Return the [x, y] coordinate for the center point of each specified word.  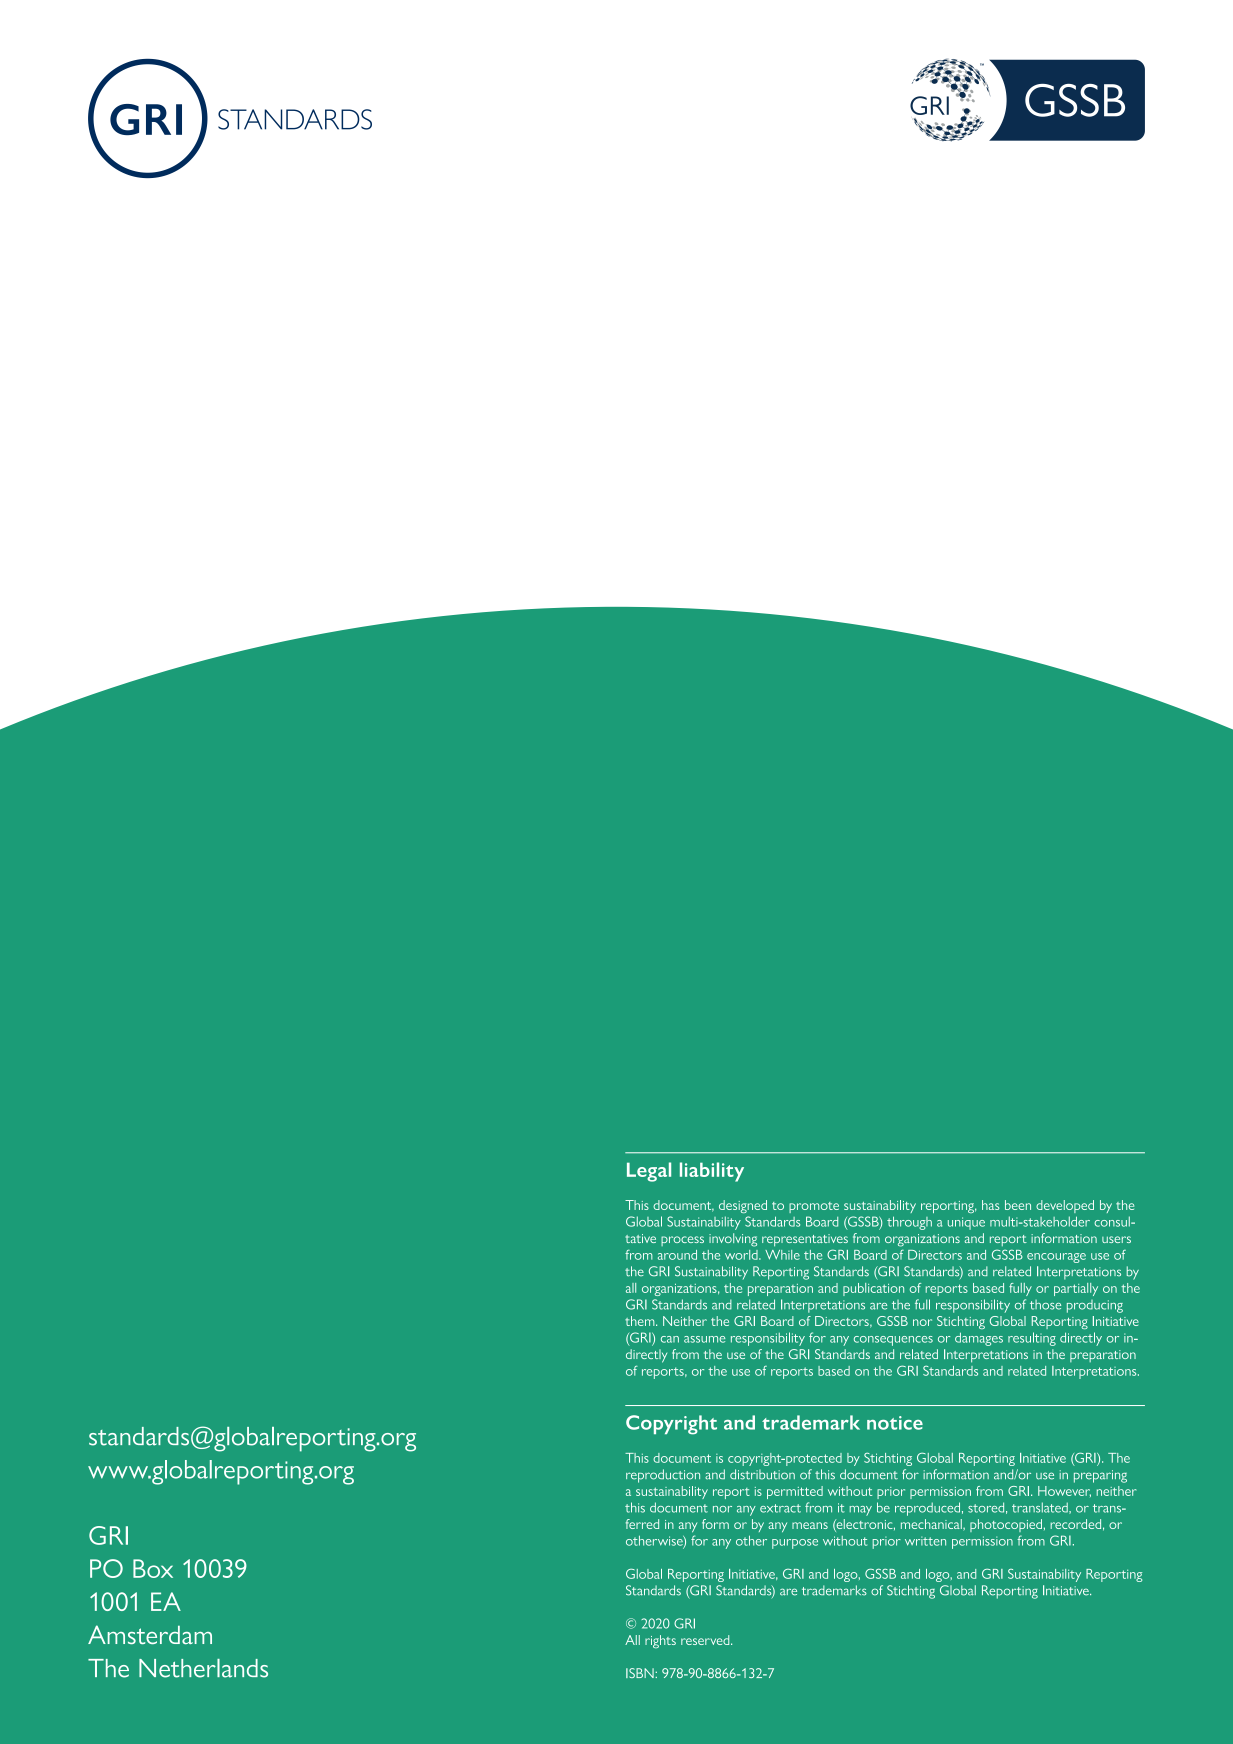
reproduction [663, 1476]
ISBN [641, 1673]
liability [712, 1172]
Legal [649, 1172]
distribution [762, 1474]
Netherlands [203, 1668]
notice [895, 1423]
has [991, 1205]
